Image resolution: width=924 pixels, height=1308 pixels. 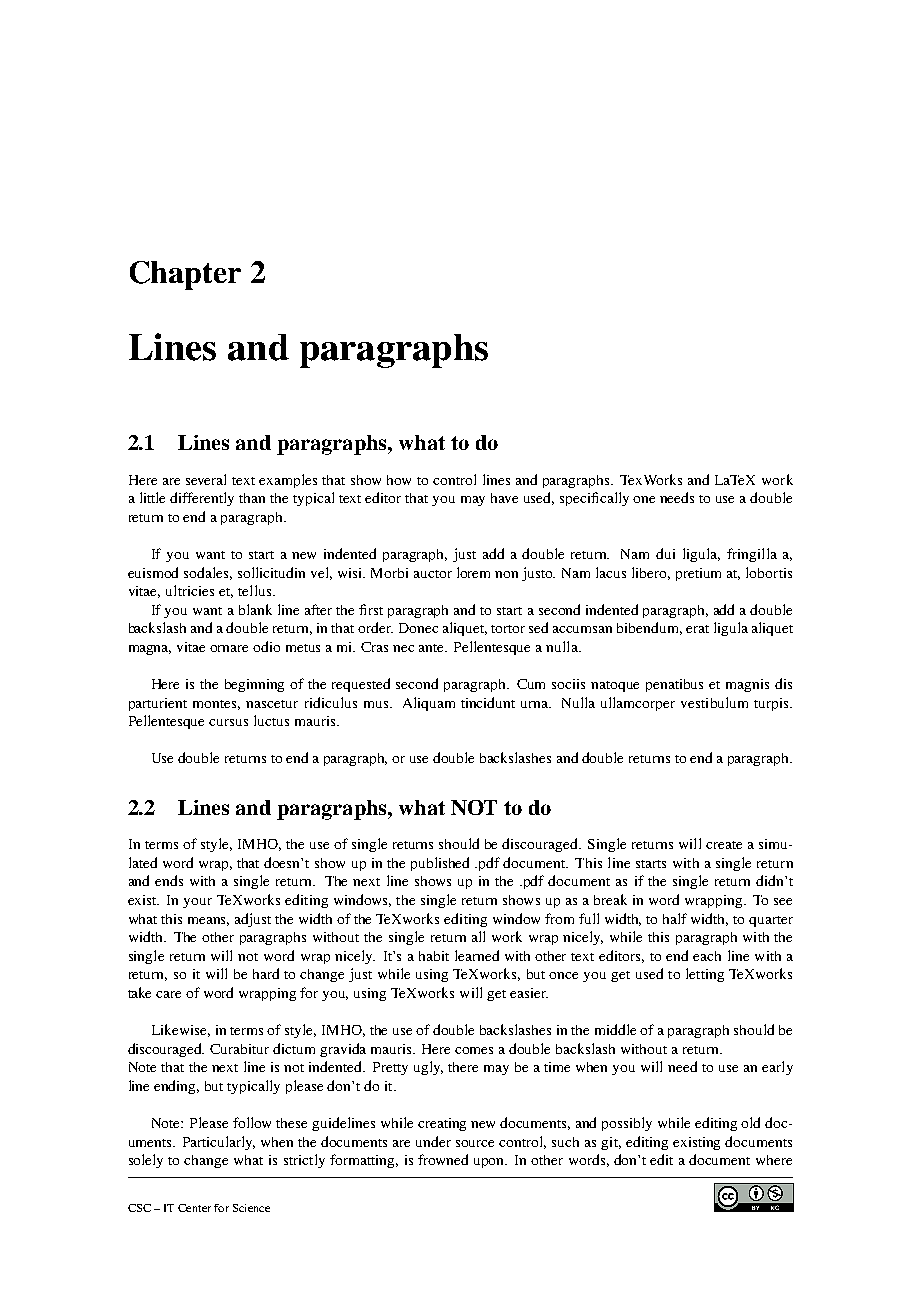 What do you see at coordinates (440, 864) in the image?
I see `published` at bounding box center [440, 864].
